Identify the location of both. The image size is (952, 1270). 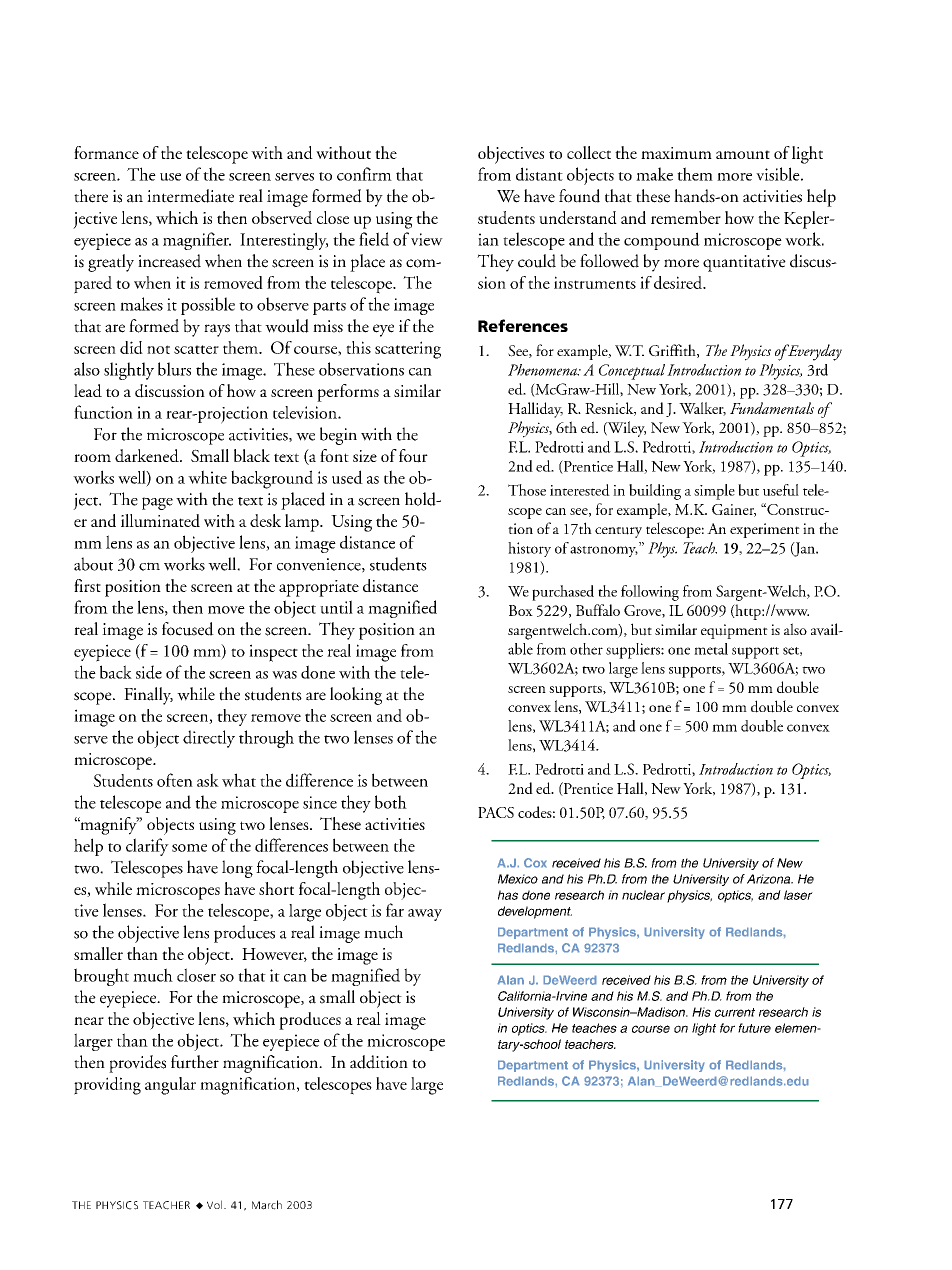
(391, 802).
